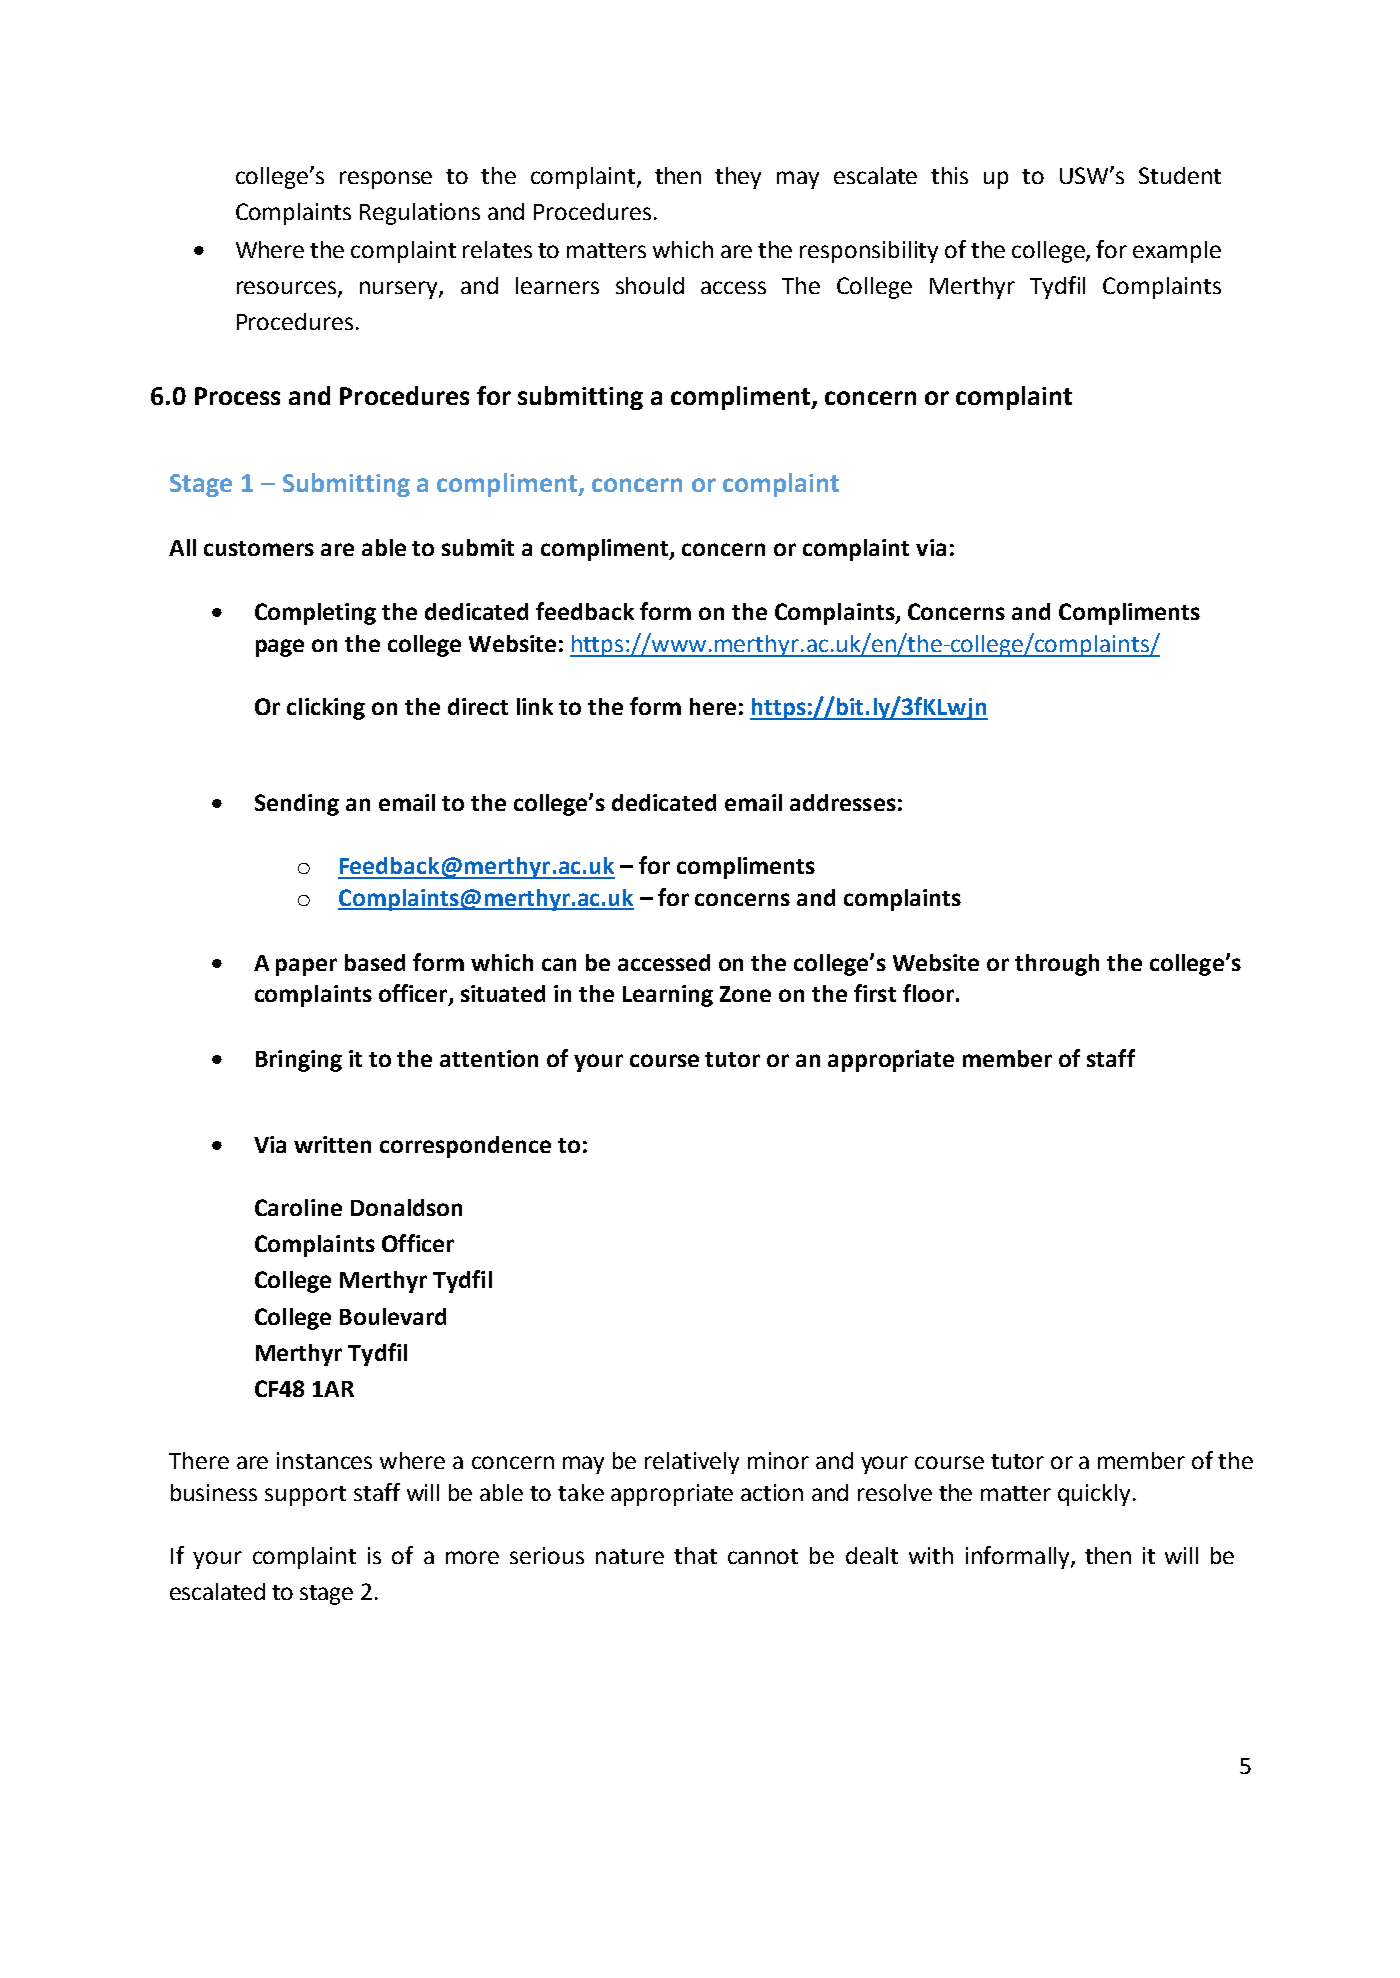  Describe the element at coordinates (1177, 252) in the screenshot. I see `example` at that location.
